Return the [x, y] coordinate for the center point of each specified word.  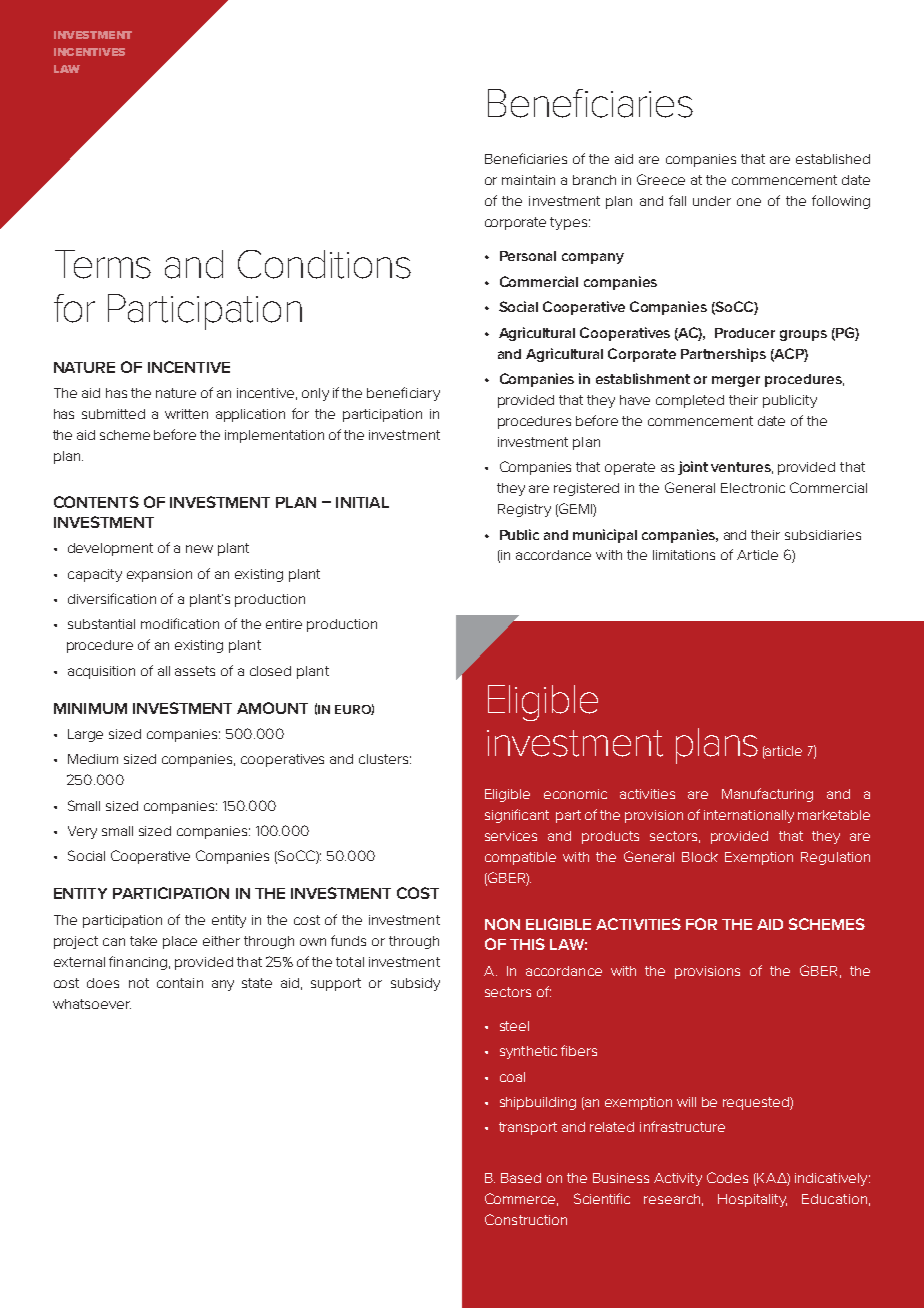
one [749, 202]
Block [700, 857]
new [199, 549]
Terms [103, 264]
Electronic [753, 488]
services [511, 836]
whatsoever [92, 1004]
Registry [524, 510]
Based [521, 1178]
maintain [528, 180]
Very [82, 832]
